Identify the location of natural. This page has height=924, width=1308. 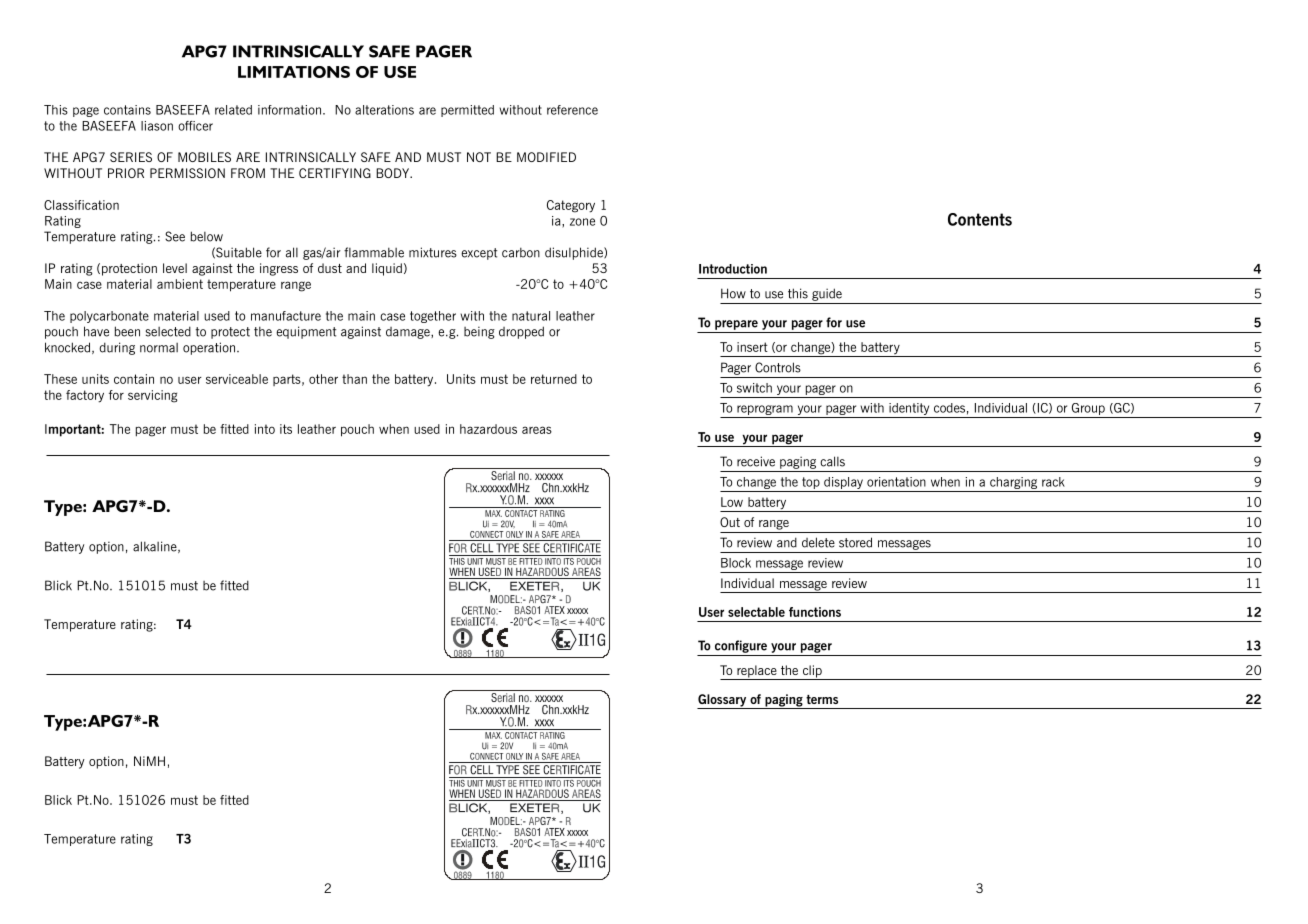
(531, 316).
